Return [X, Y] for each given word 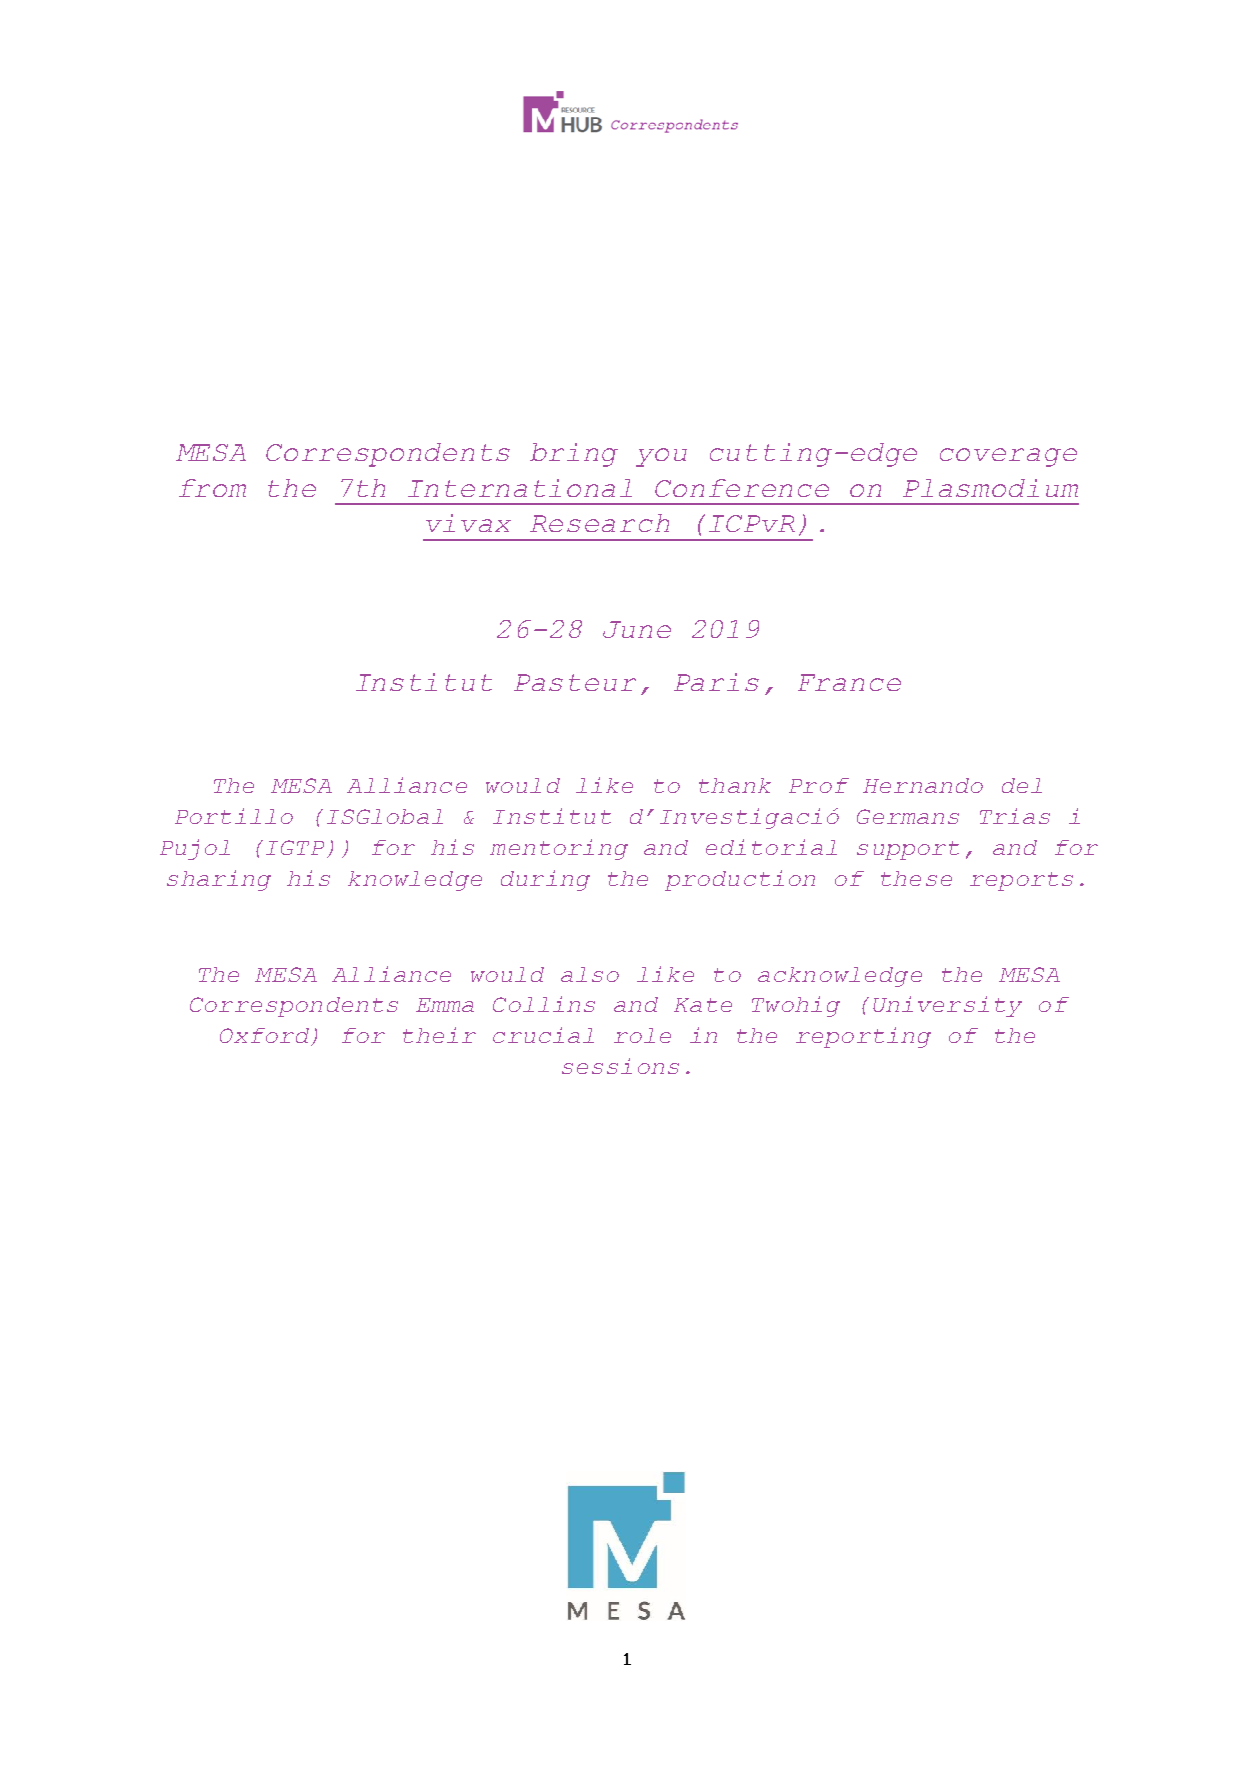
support [908, 850]
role [642, 1035]
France [849, 682]
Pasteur [575, 682]
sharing [219, 880]
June [637, 629]
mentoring [559, 849]
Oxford [266, 1037]
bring [574, 455]
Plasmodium [990, 488]
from [212, 488]
